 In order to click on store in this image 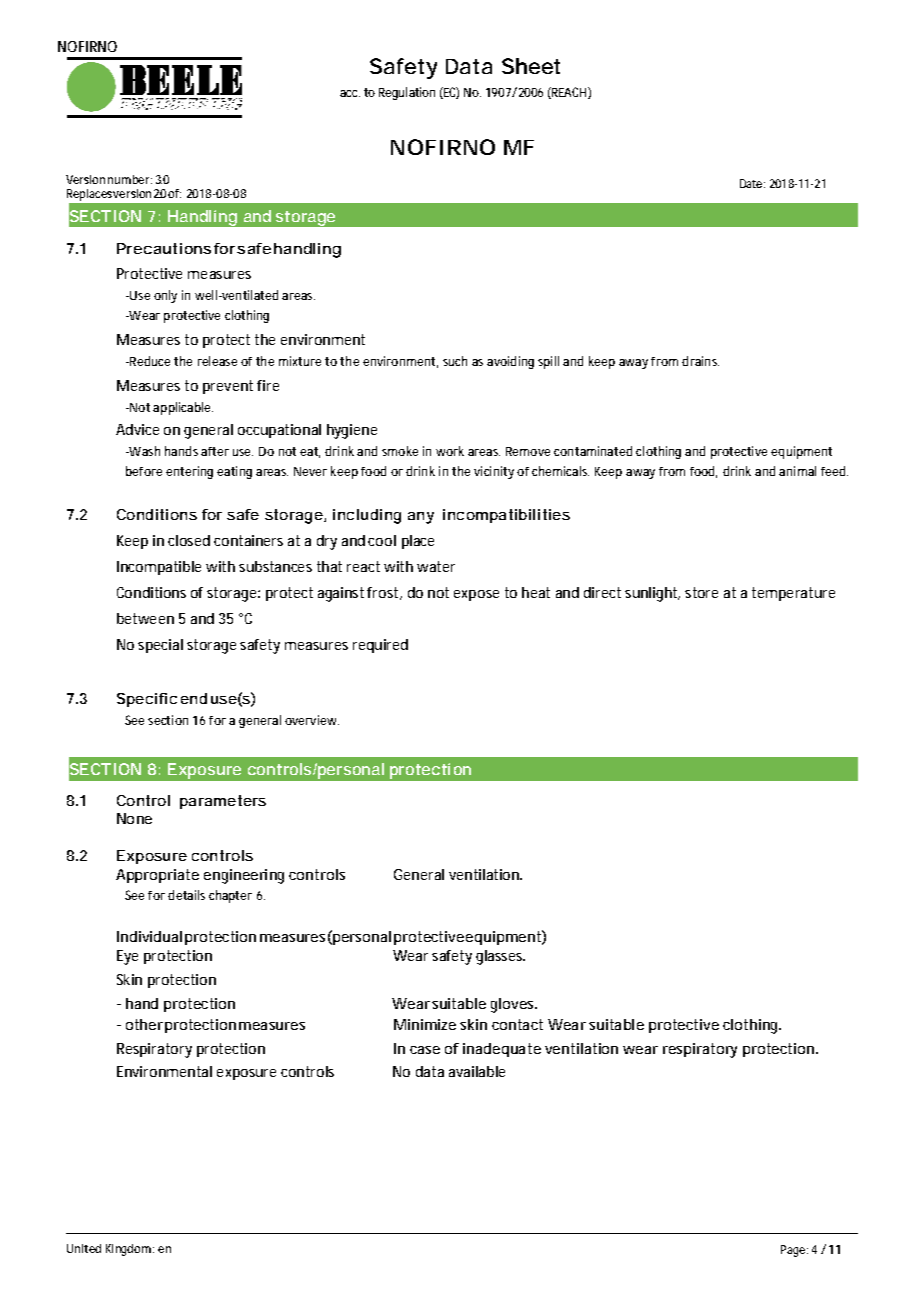, I will do `click(701, 592)`.
